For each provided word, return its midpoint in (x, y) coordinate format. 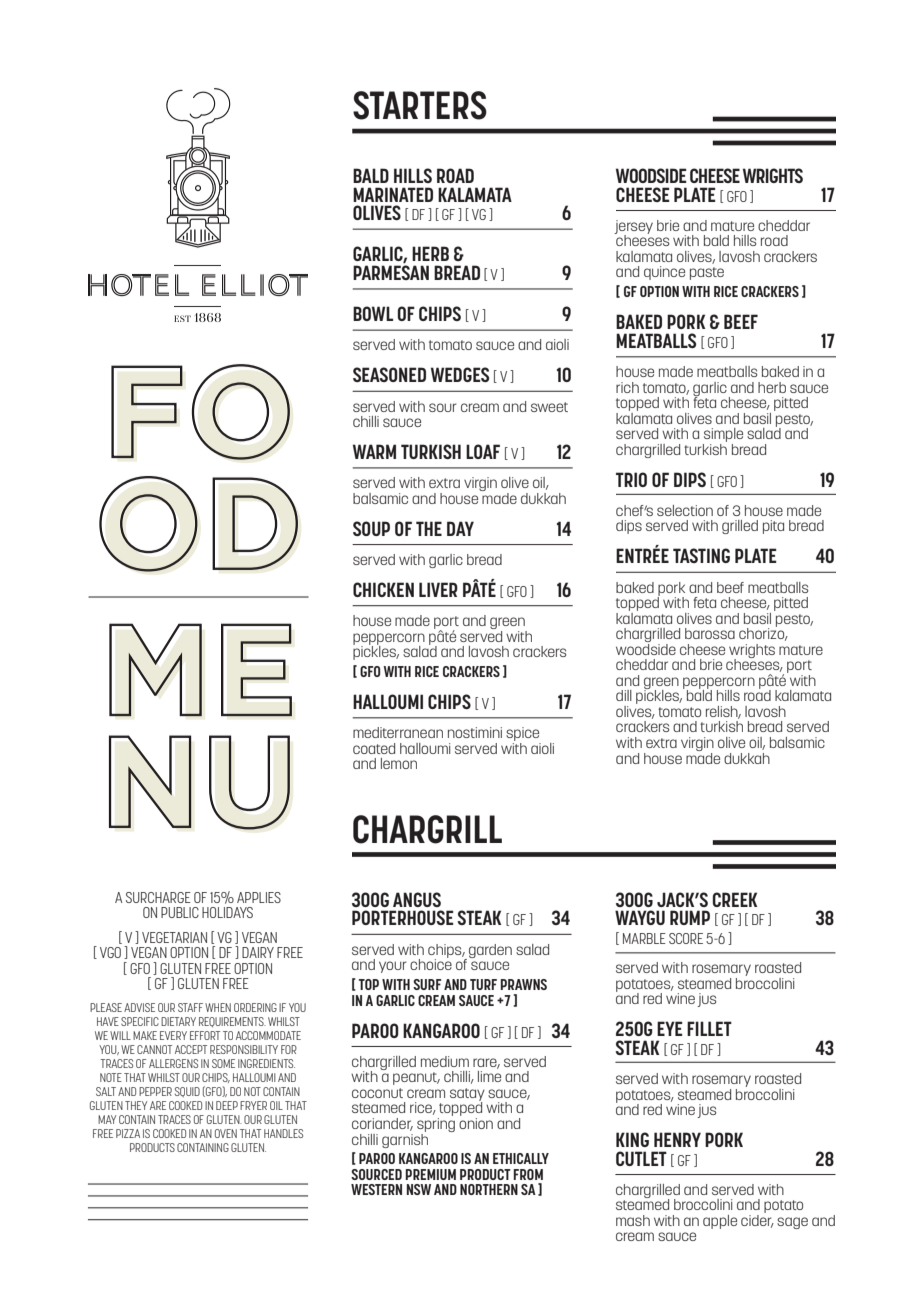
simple (723, 436)
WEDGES (460, 374)
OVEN (226, 1133)
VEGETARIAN (174, 937)
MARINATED (393, 194)
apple (720, 1222)
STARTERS (420, 105)
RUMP (690, 917)
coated (374, 748)
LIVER (438, 589)
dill (624, 695)
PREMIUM (430, 1174)
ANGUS (417, 899)
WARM (374, 451)
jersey (633, 228)
